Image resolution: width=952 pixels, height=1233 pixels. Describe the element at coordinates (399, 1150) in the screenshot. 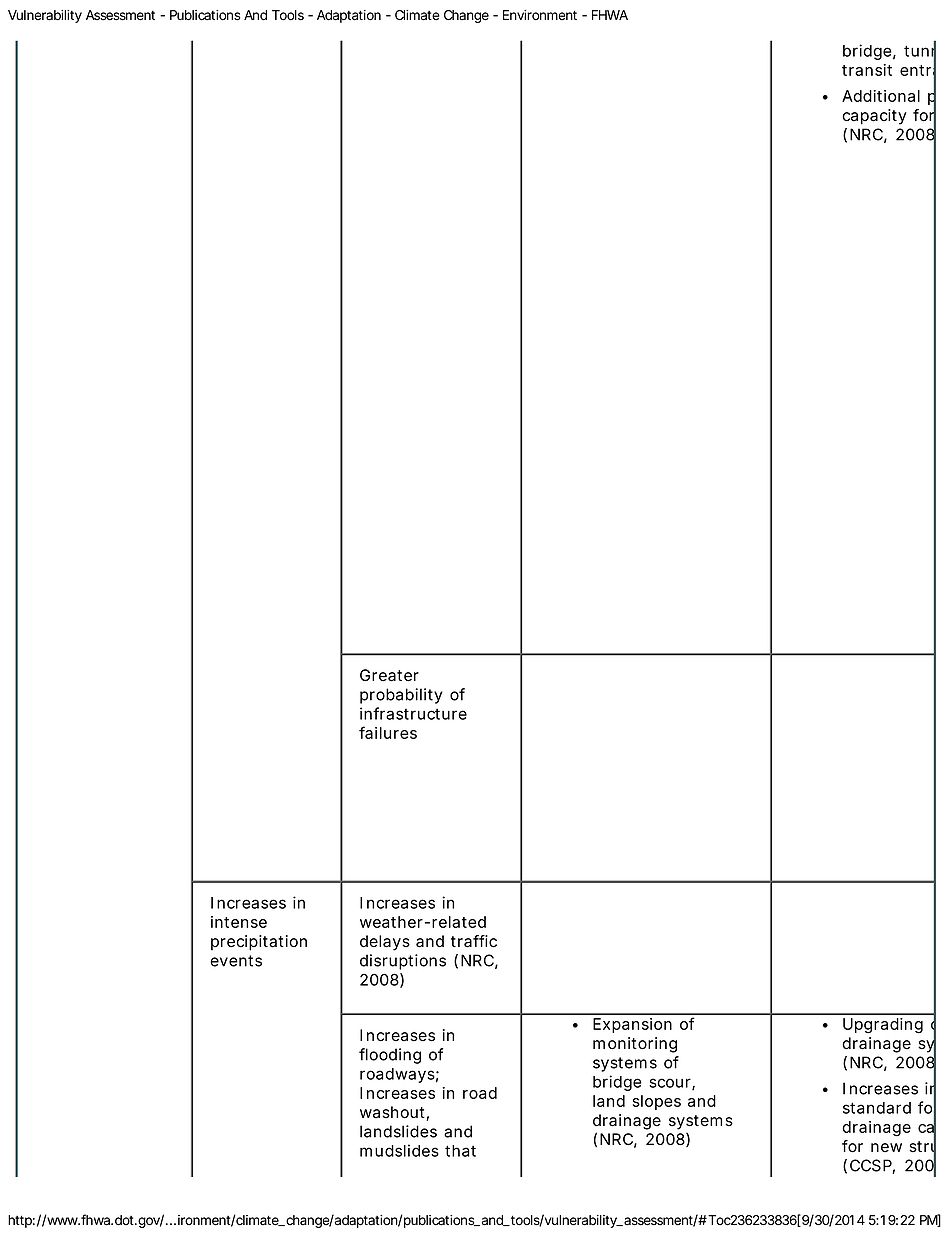

I see `mudslides` at that location.
